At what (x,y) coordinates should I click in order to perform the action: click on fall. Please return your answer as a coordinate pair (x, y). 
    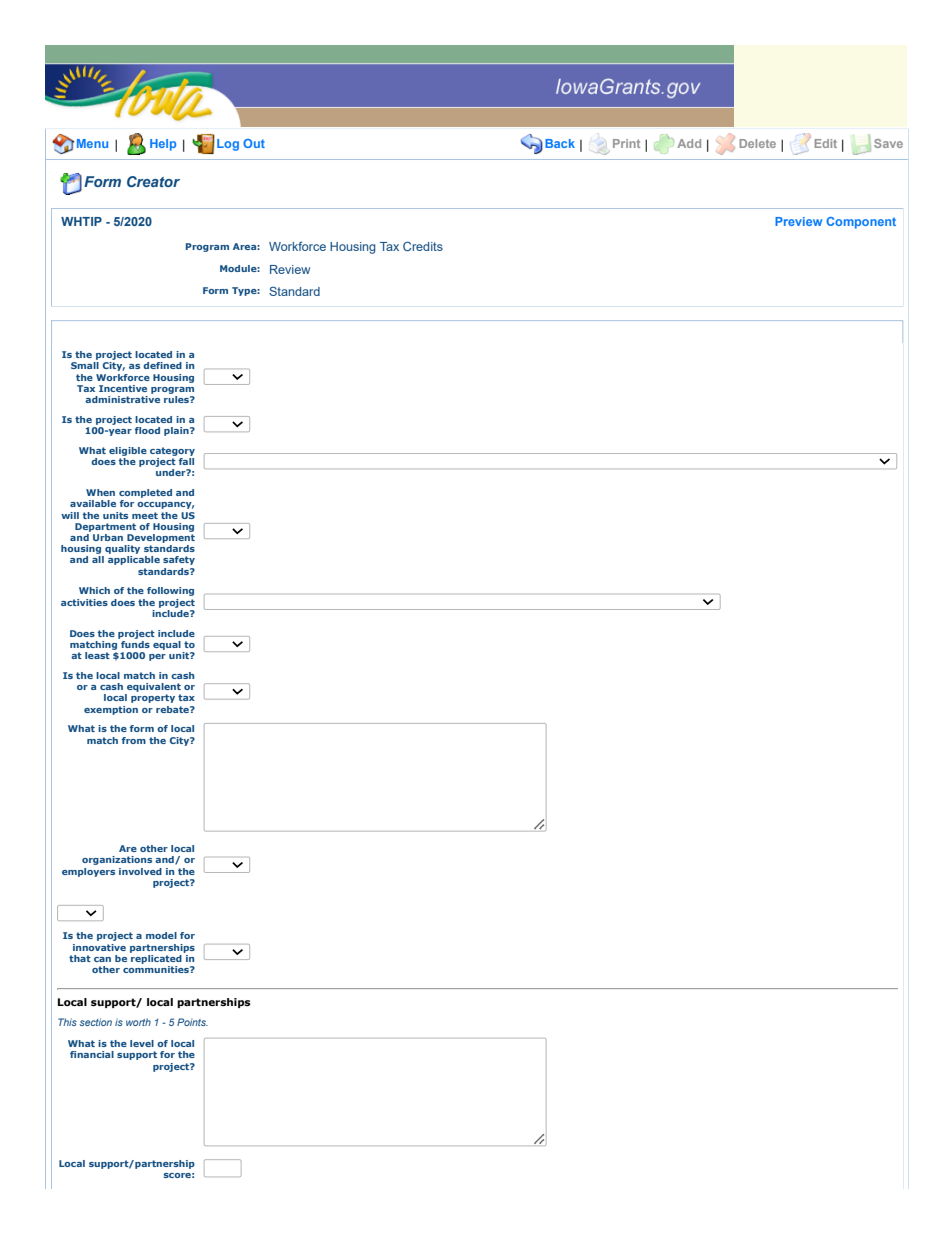
    Looking at the image, I should click on (186, 460).
